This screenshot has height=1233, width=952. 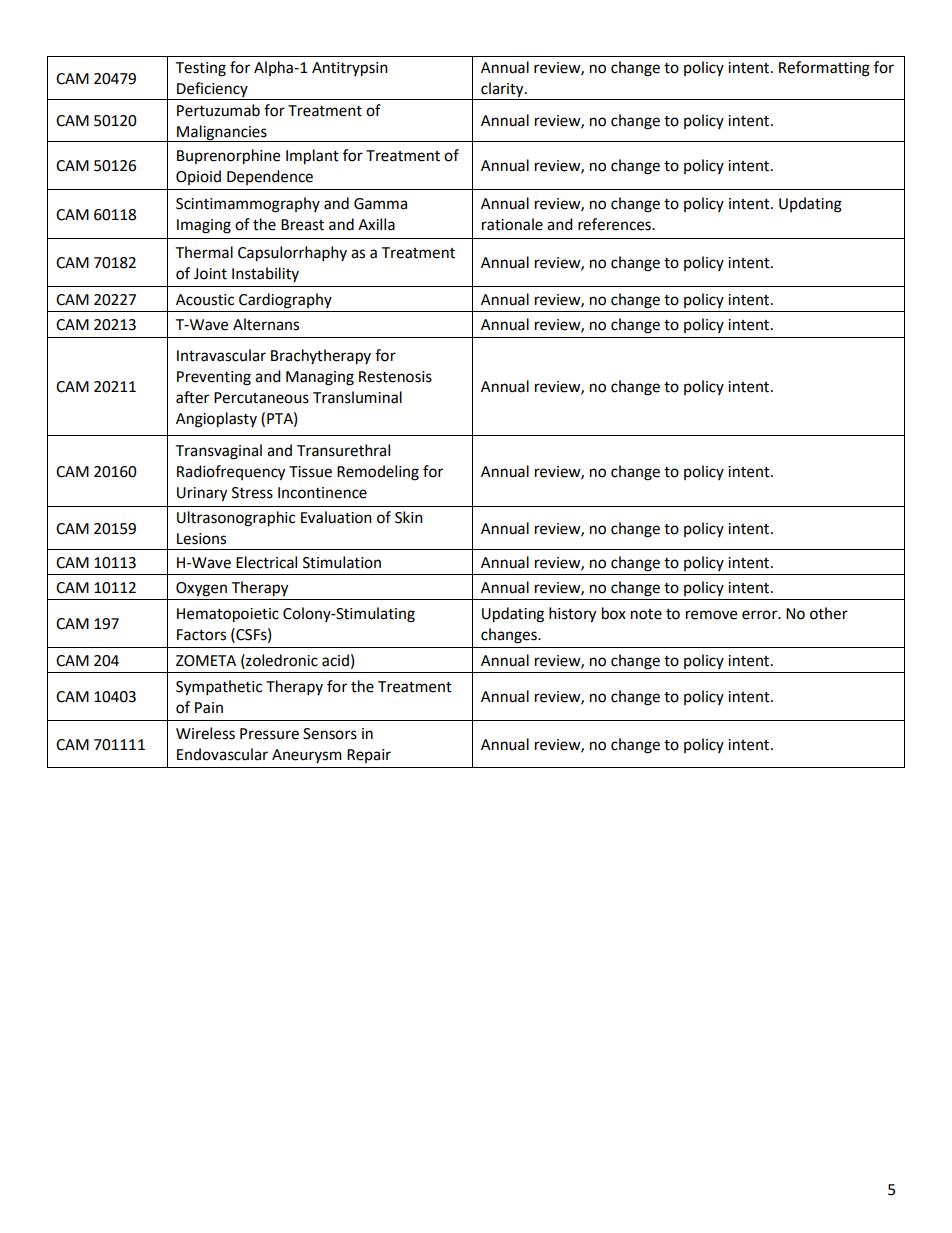 What do you see at coordinates (761, 615) in the screenshot?
I see `error` at bounding box center [761, 615].
